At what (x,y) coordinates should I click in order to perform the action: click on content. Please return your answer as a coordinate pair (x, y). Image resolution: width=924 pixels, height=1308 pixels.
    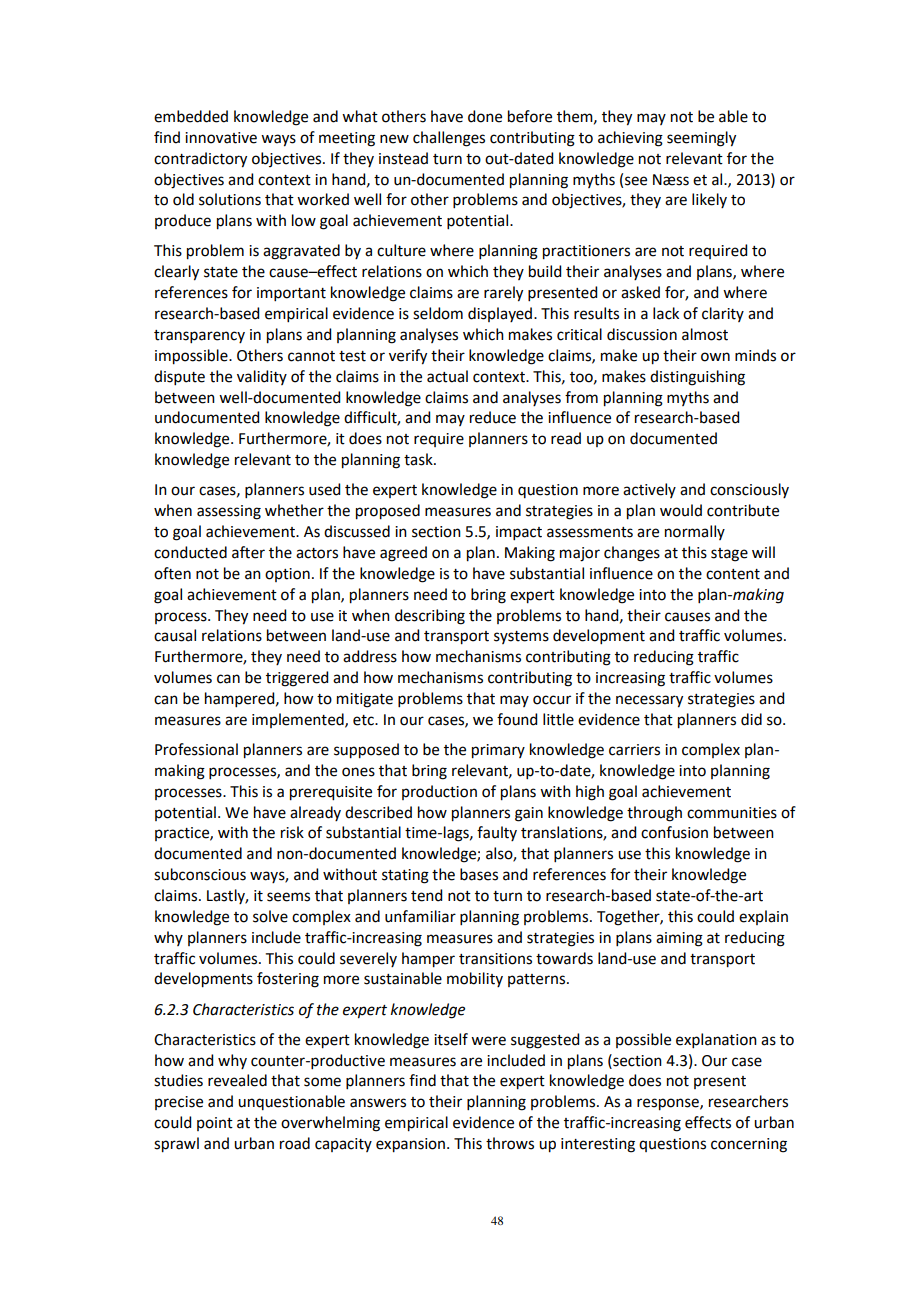
    Looking at the image, I should click on (733, 574).
